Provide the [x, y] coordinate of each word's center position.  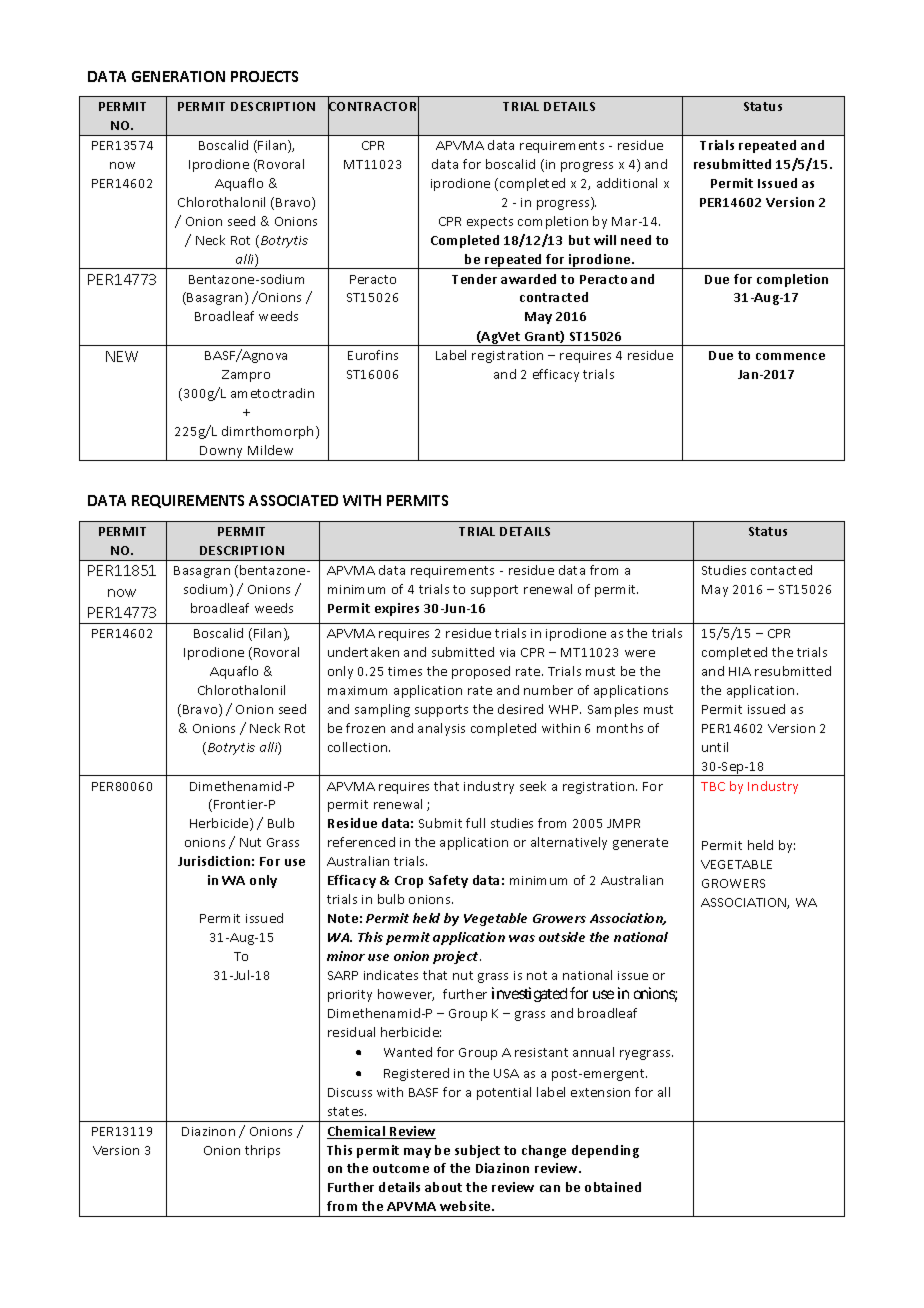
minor [346, 956]
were [640, 653]
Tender [474, 279]
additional [627, 183]
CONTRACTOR [373, 106]
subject [477, 1151]
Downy [222, 453]
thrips [262, 1151]
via [507, 652]
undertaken [363, 652]
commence [790, 356]
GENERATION [178, 76]
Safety [448, 881]
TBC [713, 786]
